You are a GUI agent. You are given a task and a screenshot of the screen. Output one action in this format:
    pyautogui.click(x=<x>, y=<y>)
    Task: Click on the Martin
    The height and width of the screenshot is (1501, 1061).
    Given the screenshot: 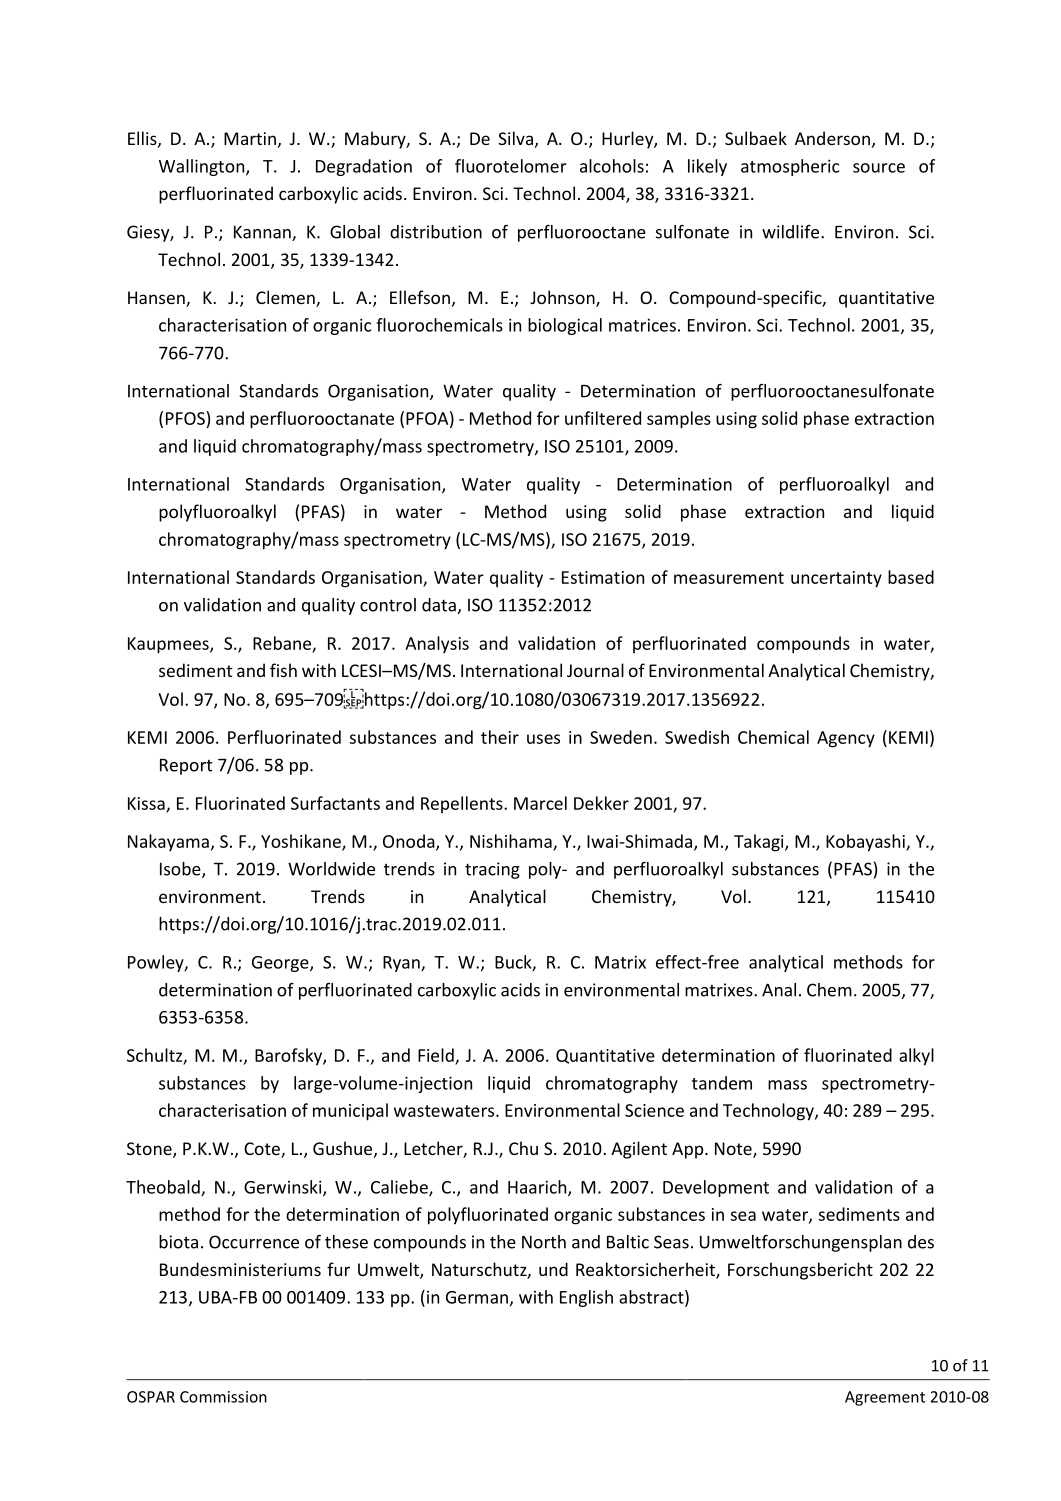 What is the action you would take?
    pyautogui.click(x=250, y=138)
